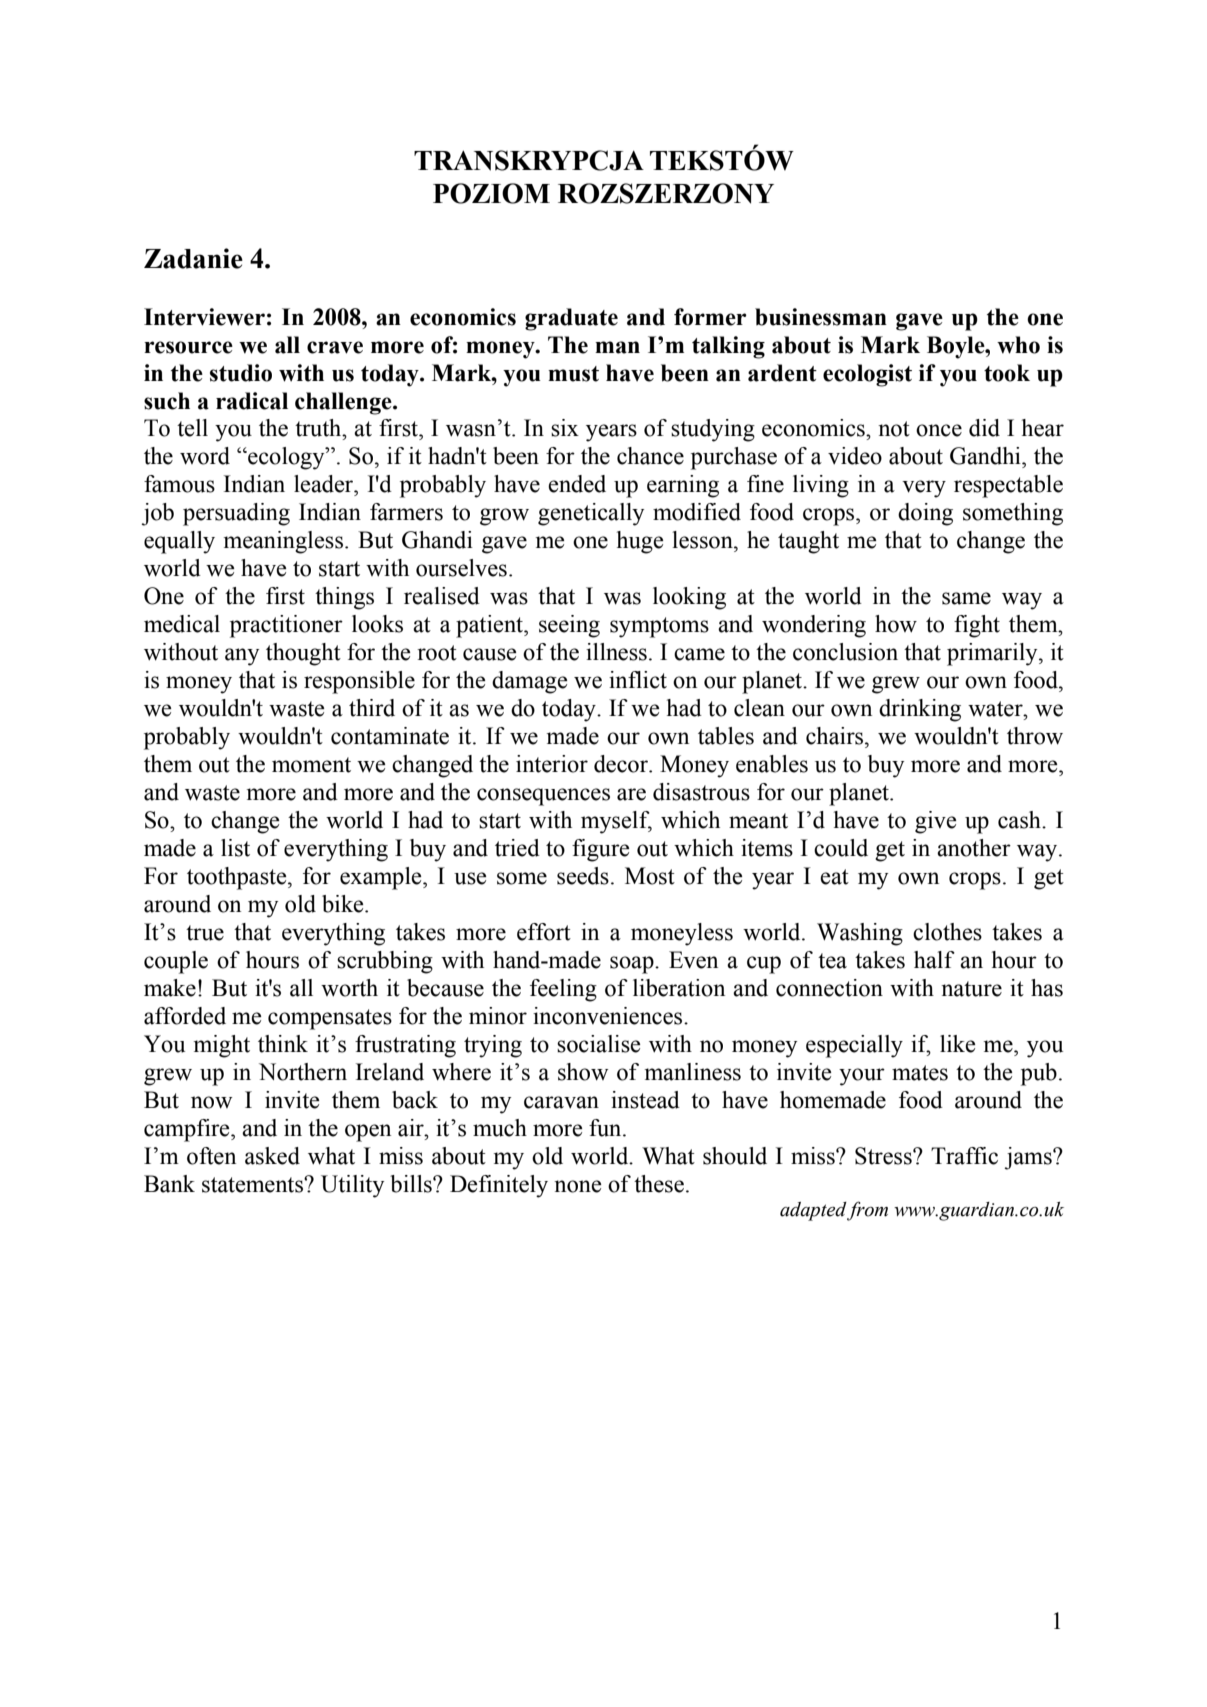 The width and height of the screenshot is (1207, 1707). What do you see at coordinates (283, 542) in the screenshot?
I see `meaningless` at bounding box center [283, 542].
